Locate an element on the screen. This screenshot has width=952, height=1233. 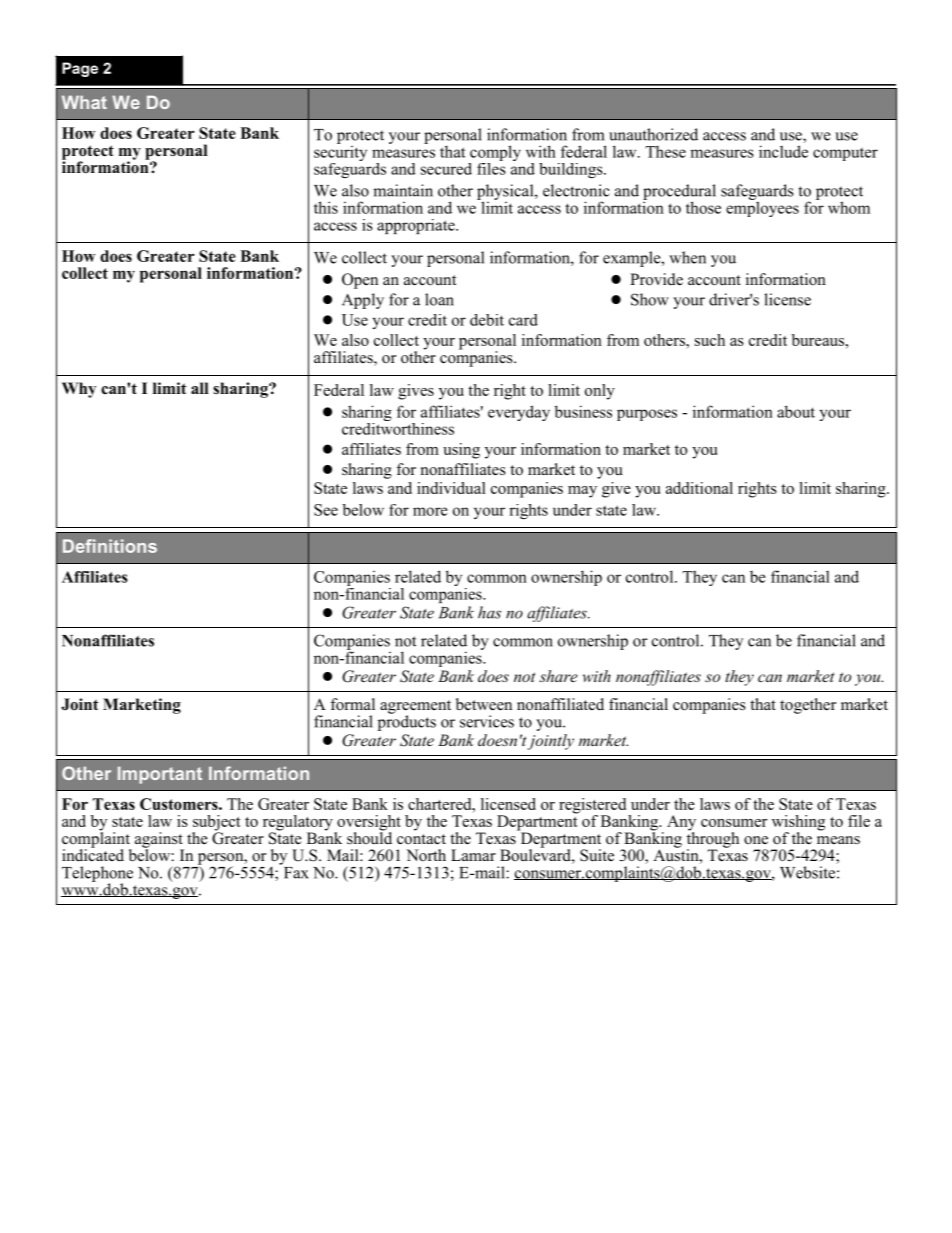
additional is located at coordinates (699, 488).
